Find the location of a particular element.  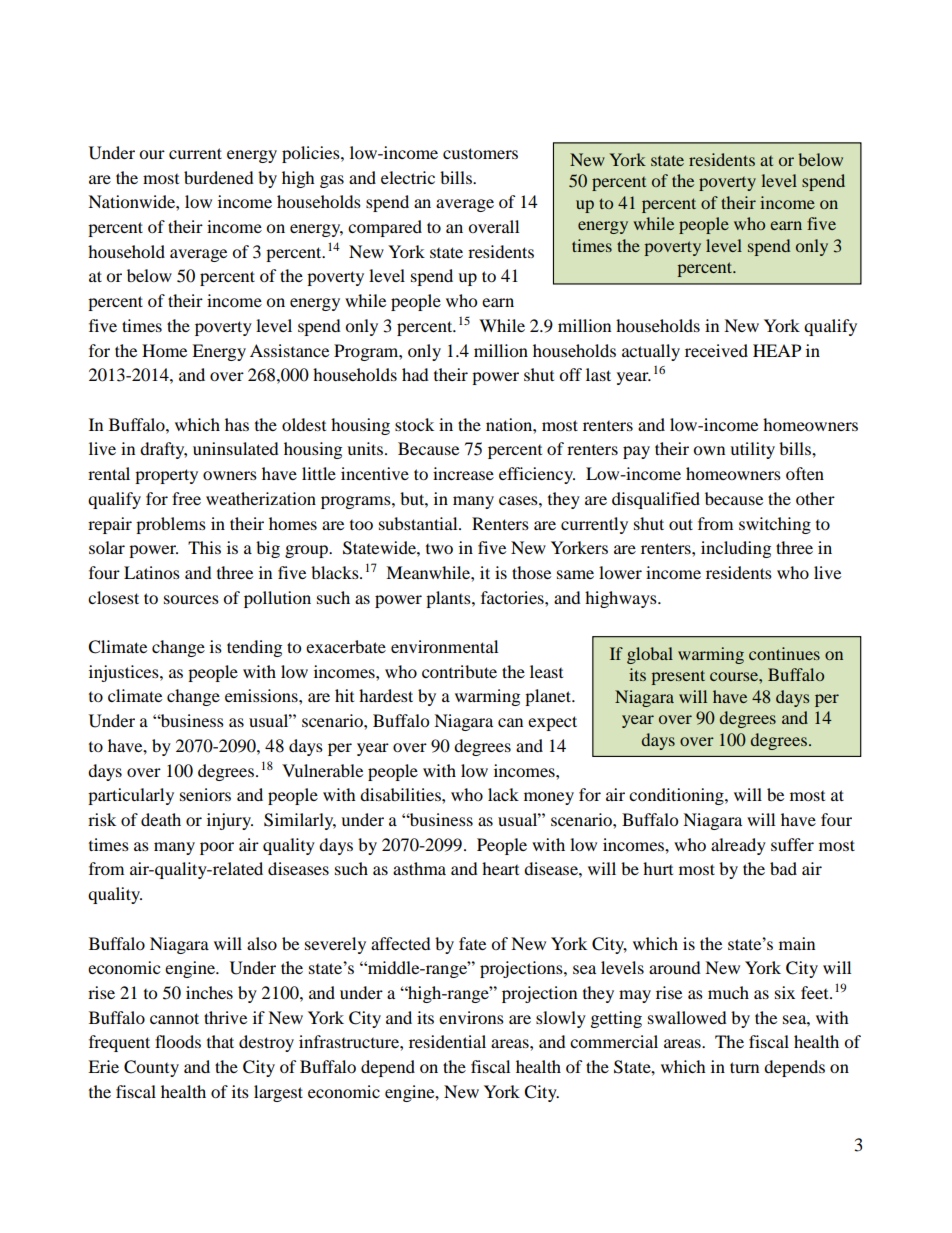

received is located at coordinates (716, 350).
